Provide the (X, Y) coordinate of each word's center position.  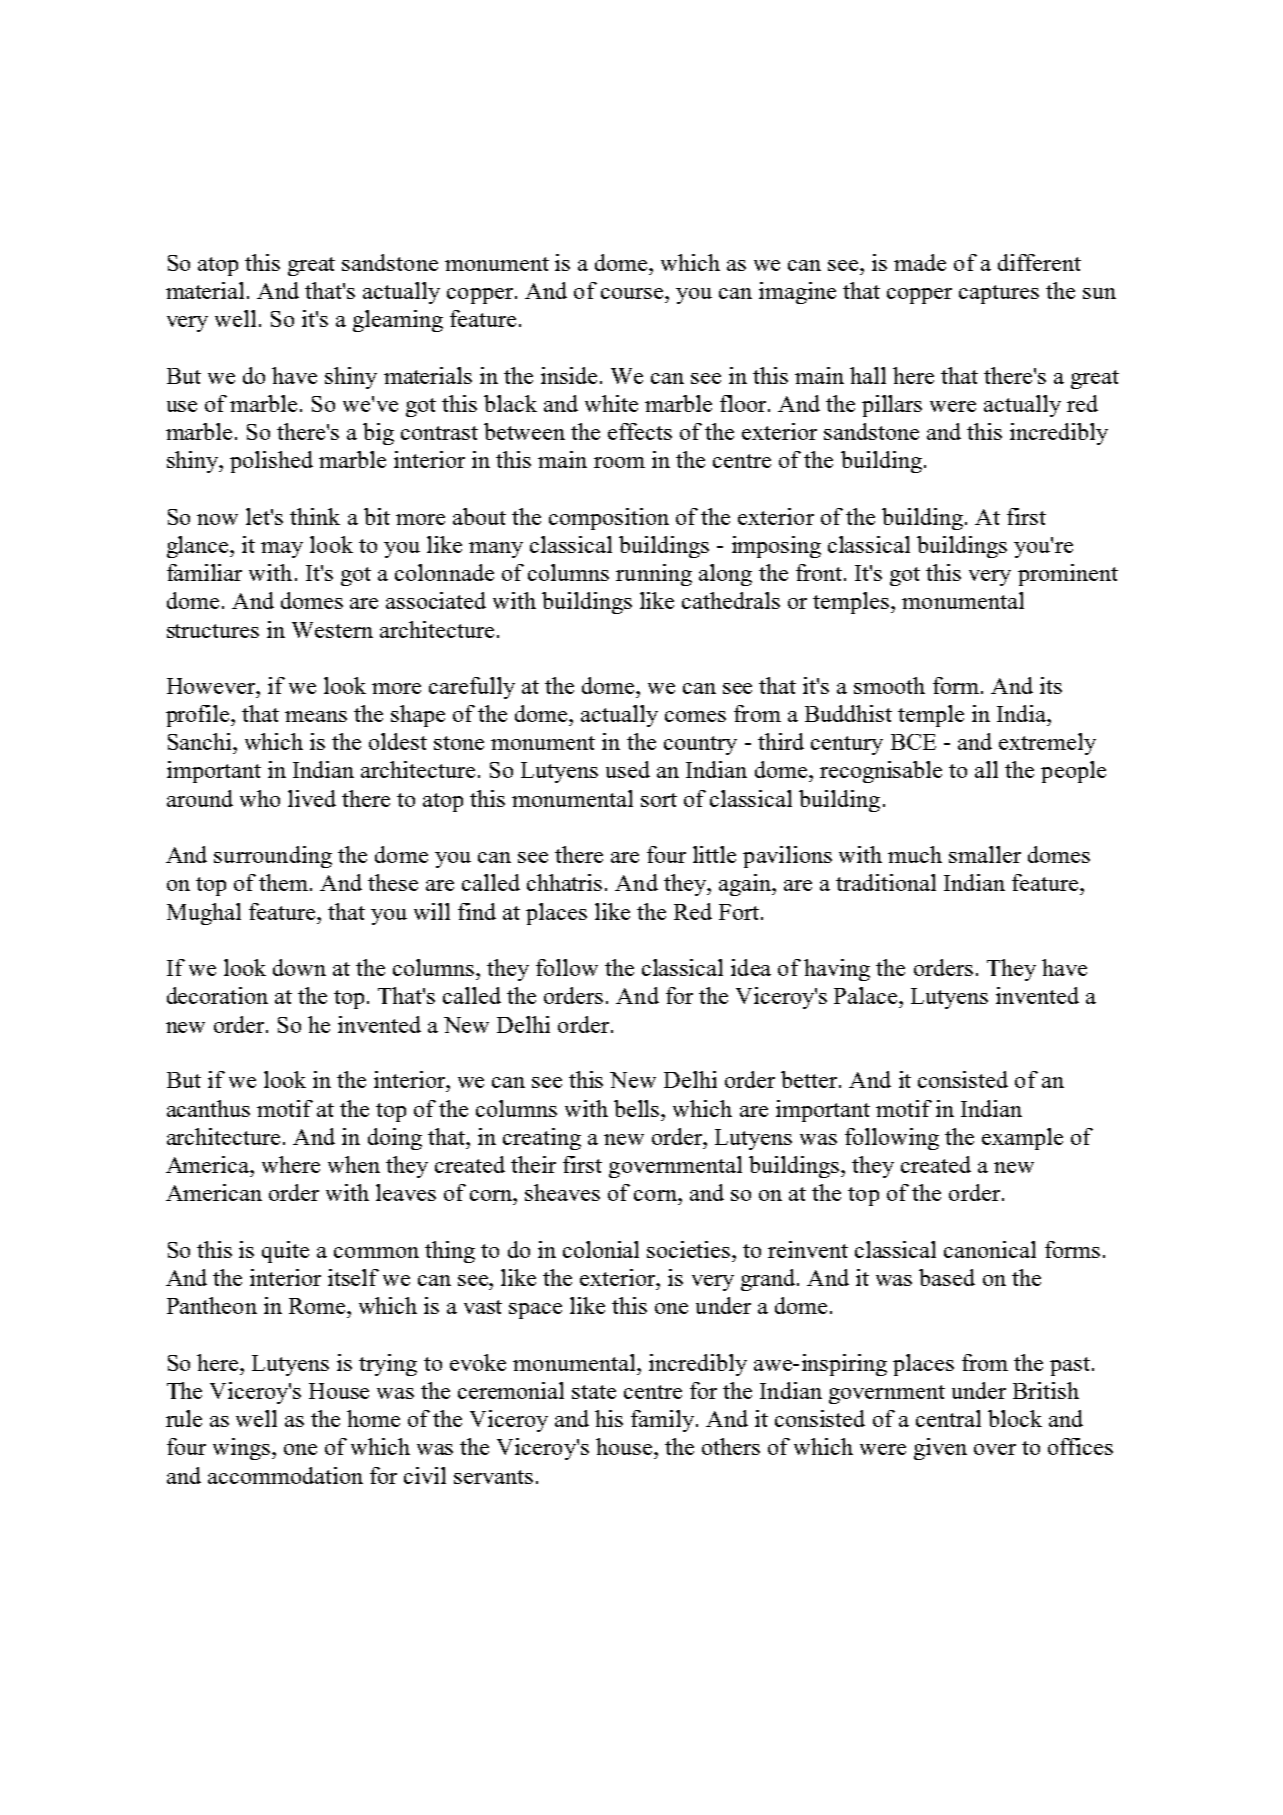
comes (695, 716)
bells (638, 1108)
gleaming (398, 321)
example (1022, 1139)
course (632, 293)
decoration (217, 995)
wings (243, 1449)
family (664, 1421)
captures (999, 294)
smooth (889, 685)
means (316, 716)
